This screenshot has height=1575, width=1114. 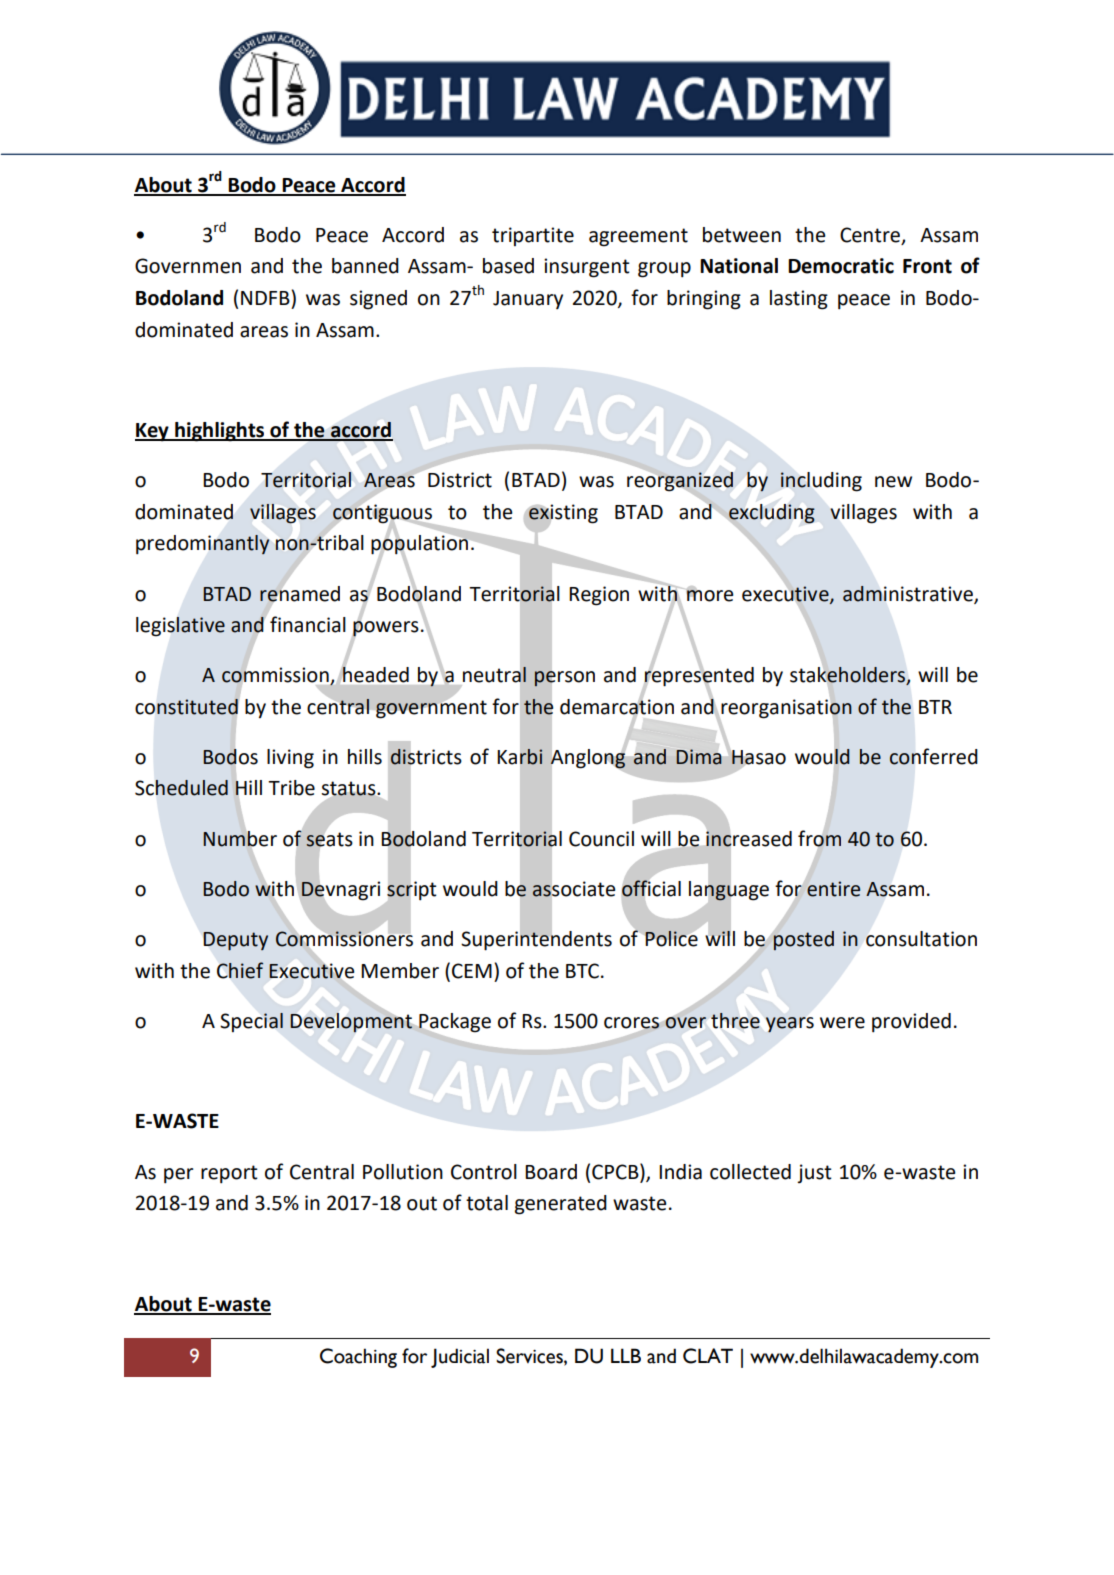 I want to click on insurgent, so click(x=587, y=268).
